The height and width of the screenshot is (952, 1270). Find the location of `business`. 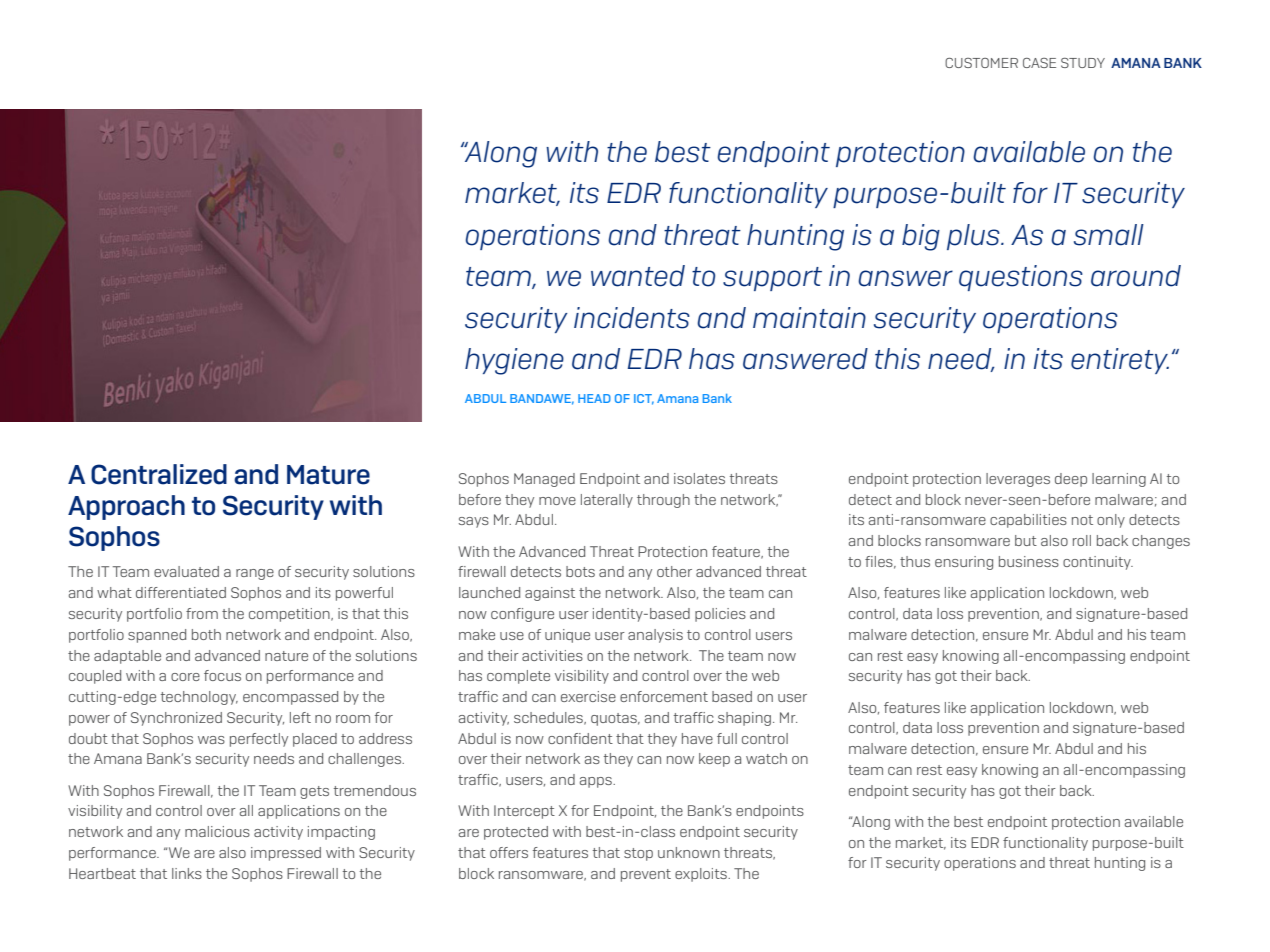

business is located at coordinates (1029, 561).
